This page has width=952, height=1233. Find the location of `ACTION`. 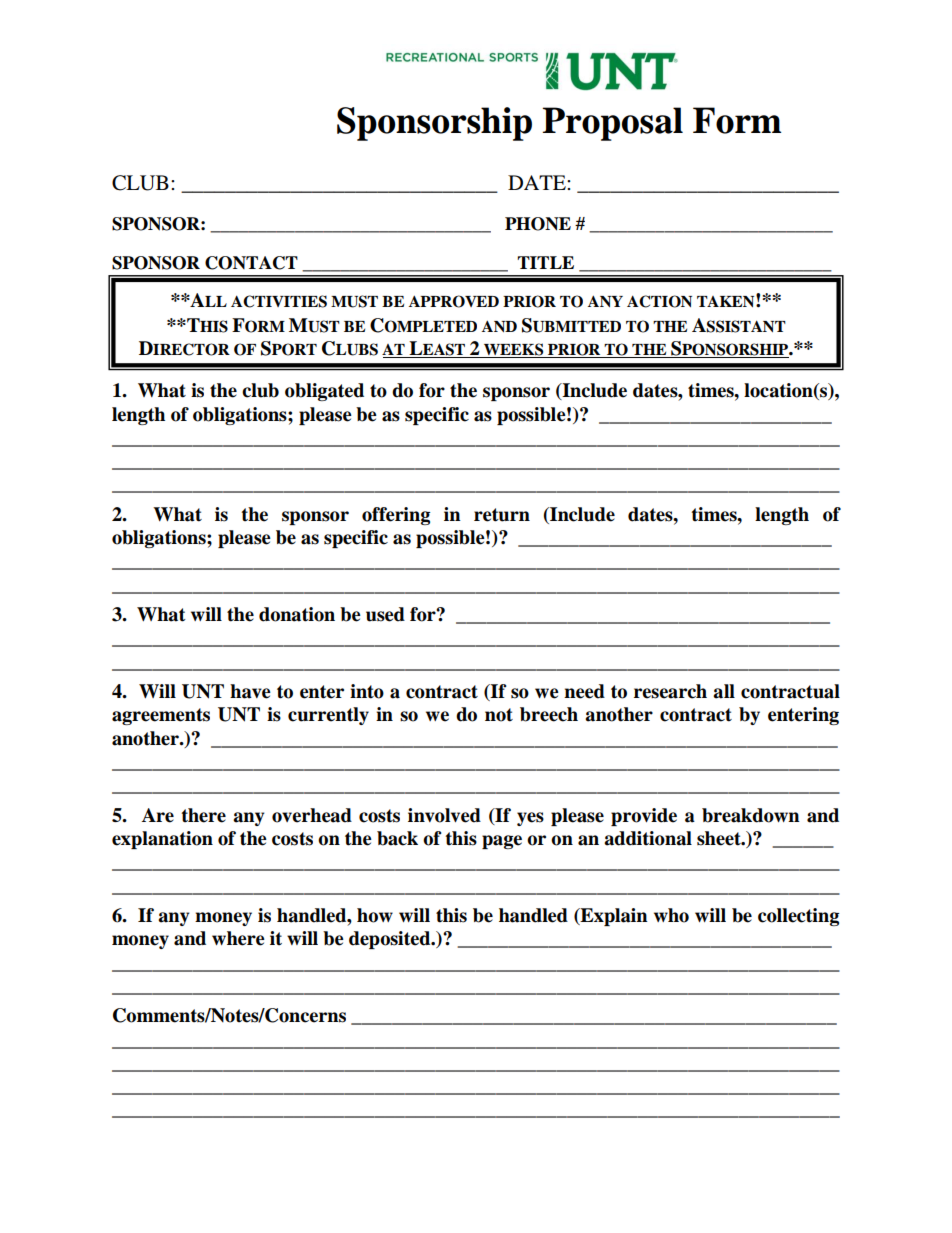

ACTION is located at coordinates (659, 301).
